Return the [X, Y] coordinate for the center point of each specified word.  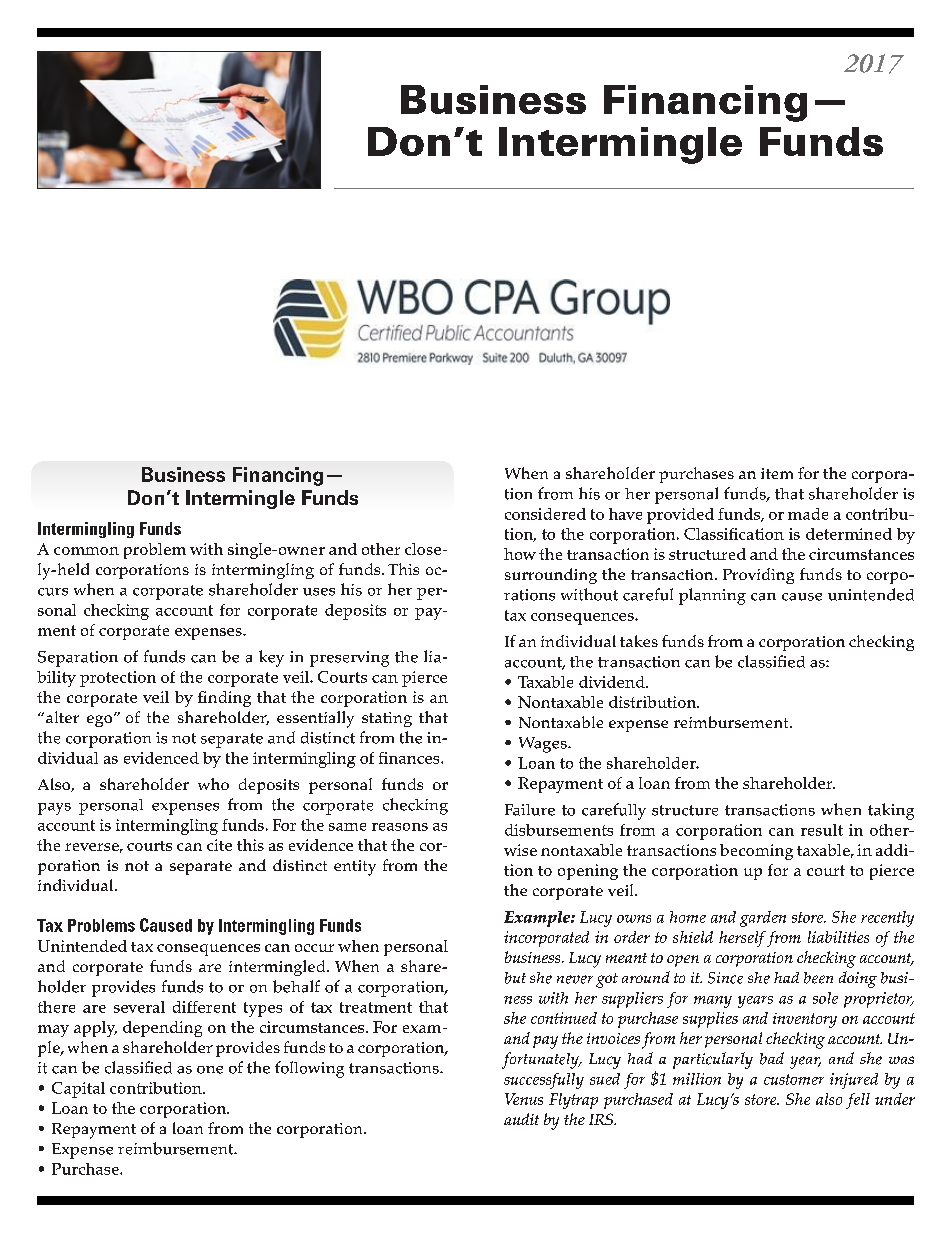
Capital [78, 1090]
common [86, 551]
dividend [613, 682]
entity [355, 868]
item [777, 473]
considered [545, 514]
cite [219, 845]
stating [387, 719]
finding [224, 699]
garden [763, 919]
